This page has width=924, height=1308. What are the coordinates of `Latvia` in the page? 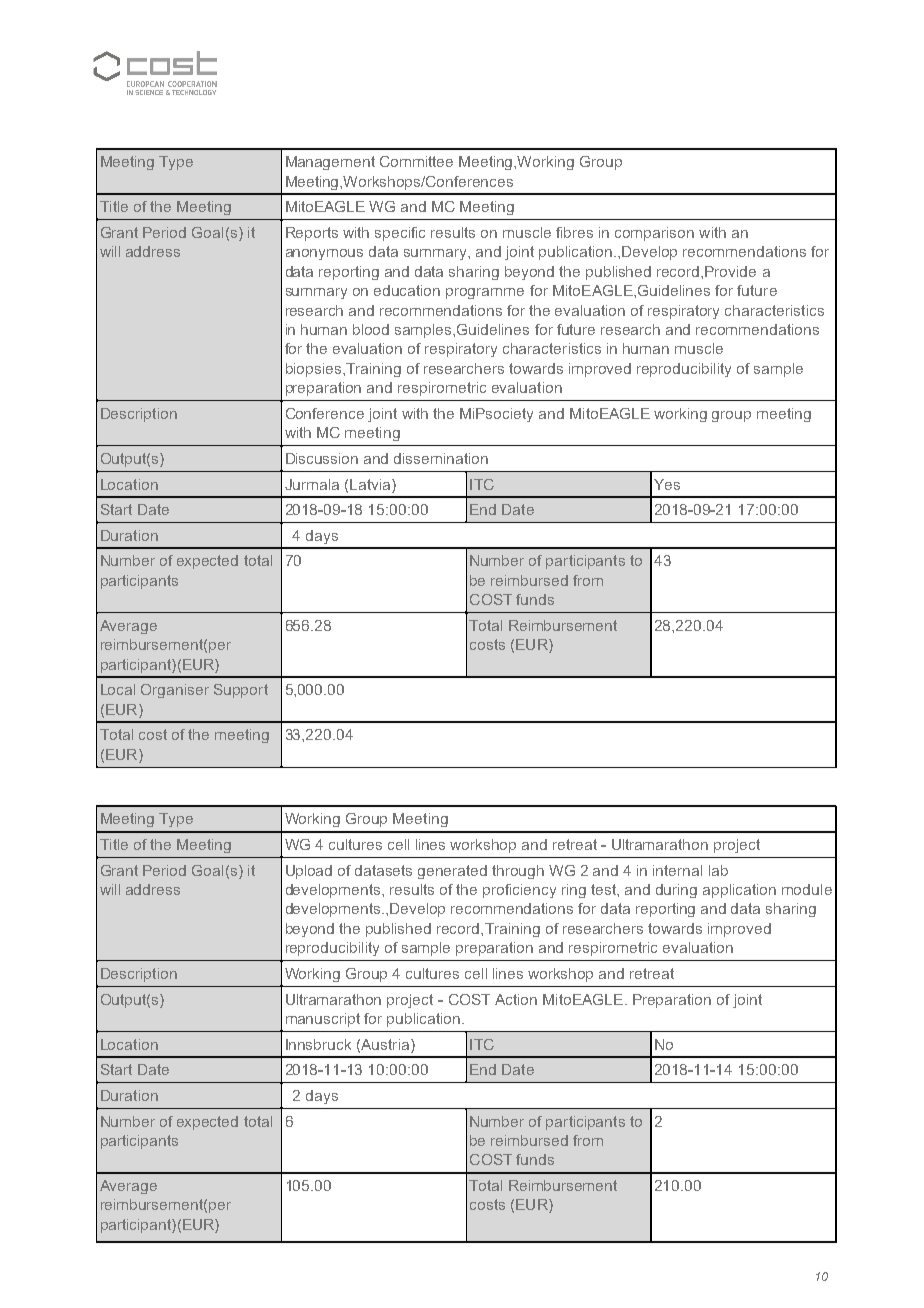 It's located at (370, 484).
